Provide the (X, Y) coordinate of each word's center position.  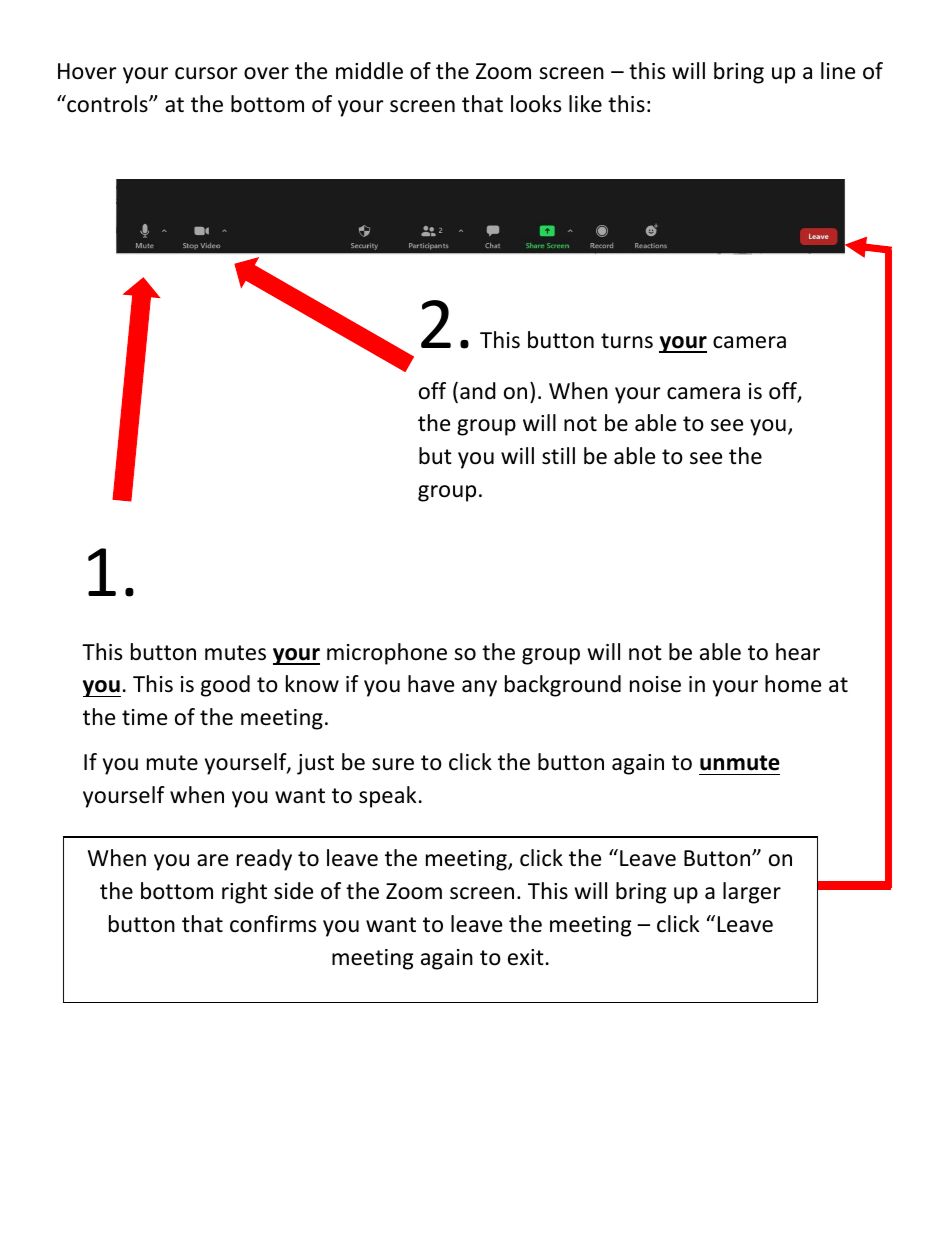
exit (526, 957)
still (558, 456)
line (838, 71)
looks (536, 104)
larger (752, 893)
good (225, 686)
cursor (206, 73)
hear (798, 652)
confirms (273, 924)
